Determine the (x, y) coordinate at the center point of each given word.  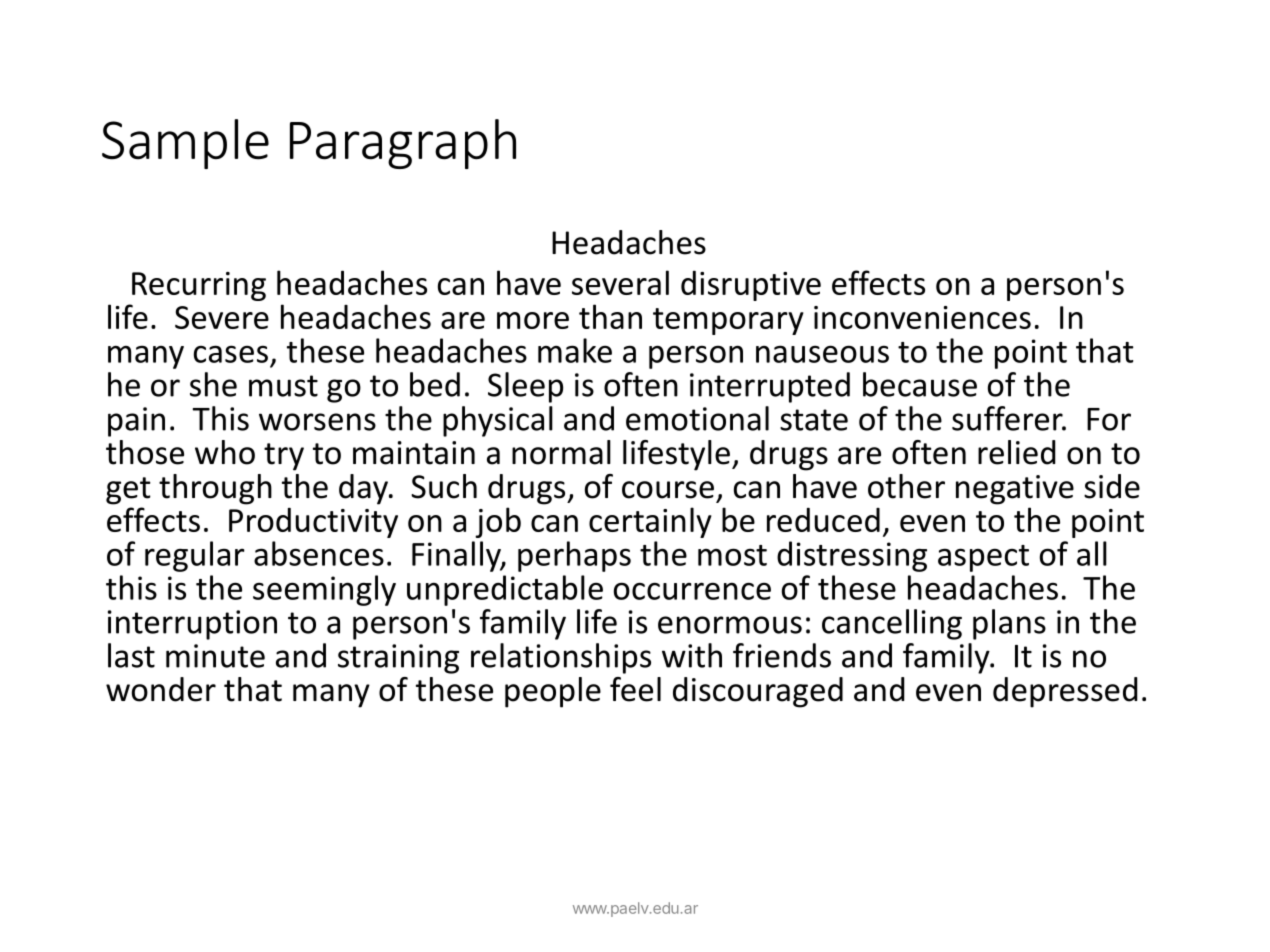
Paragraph (403, 144)
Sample (185, 144)
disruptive (751, 285)
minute (215, 656)
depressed (1065, 692)
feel (635, 689)
